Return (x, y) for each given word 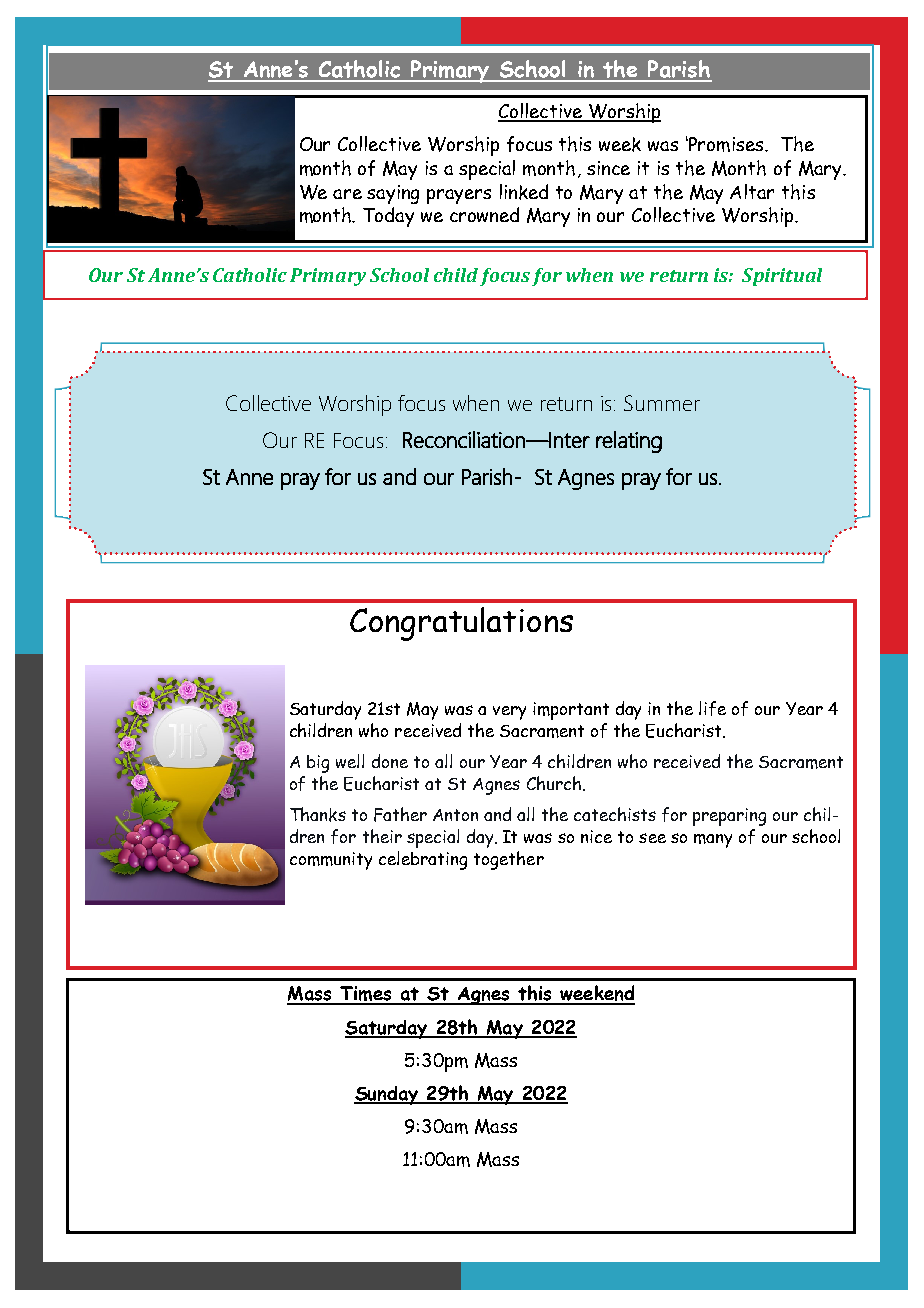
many (713, 841)
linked (524, 192)
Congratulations (461, 624)
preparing (729, 817)
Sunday (387, 1095)
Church (554, 783)
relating (629, 442)
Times (366, 995)
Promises (726, 144)
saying (393, 194)
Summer (662, 403)
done (390, 761)
